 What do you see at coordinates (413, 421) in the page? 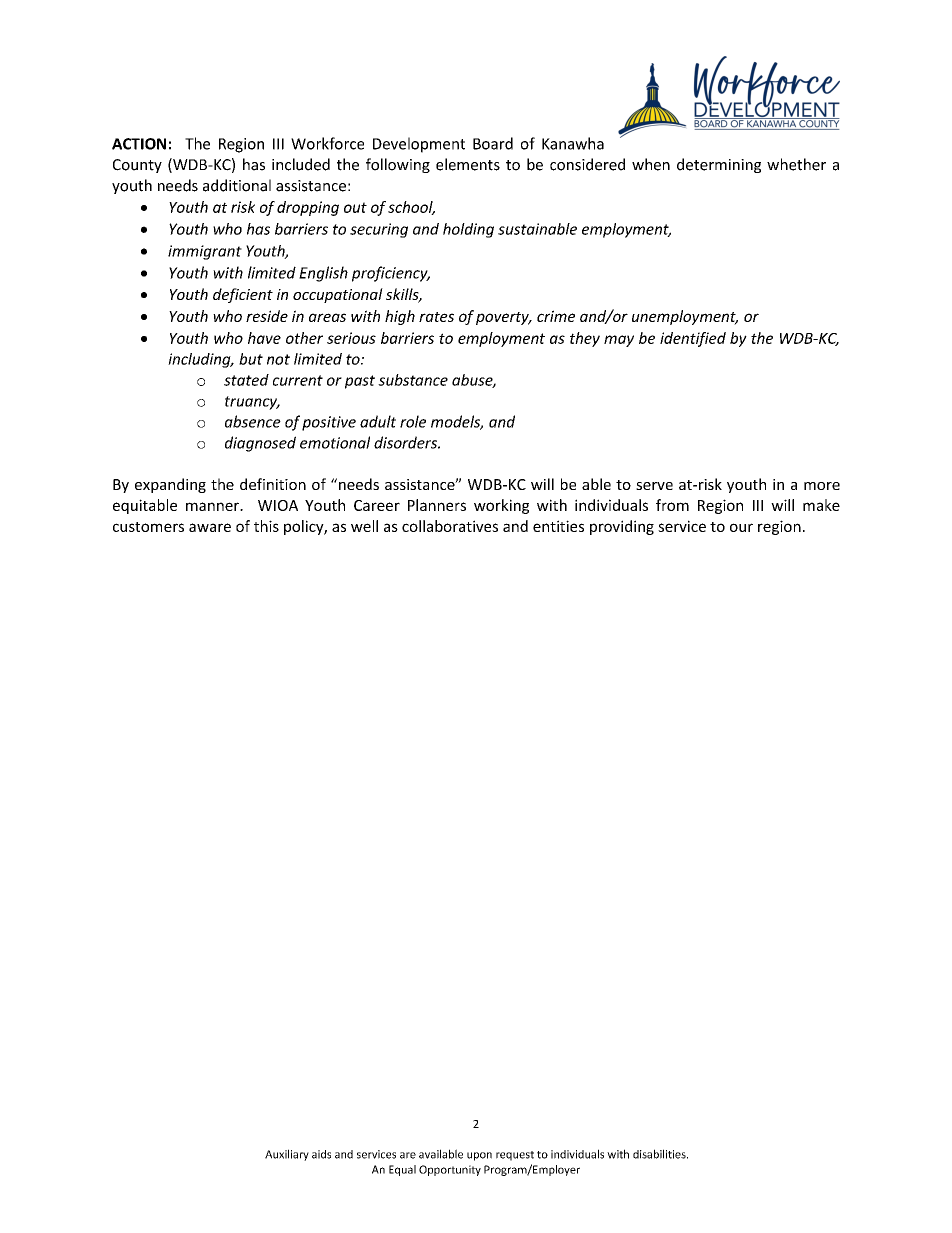
I see `role` at bounding box center [413, 421].
